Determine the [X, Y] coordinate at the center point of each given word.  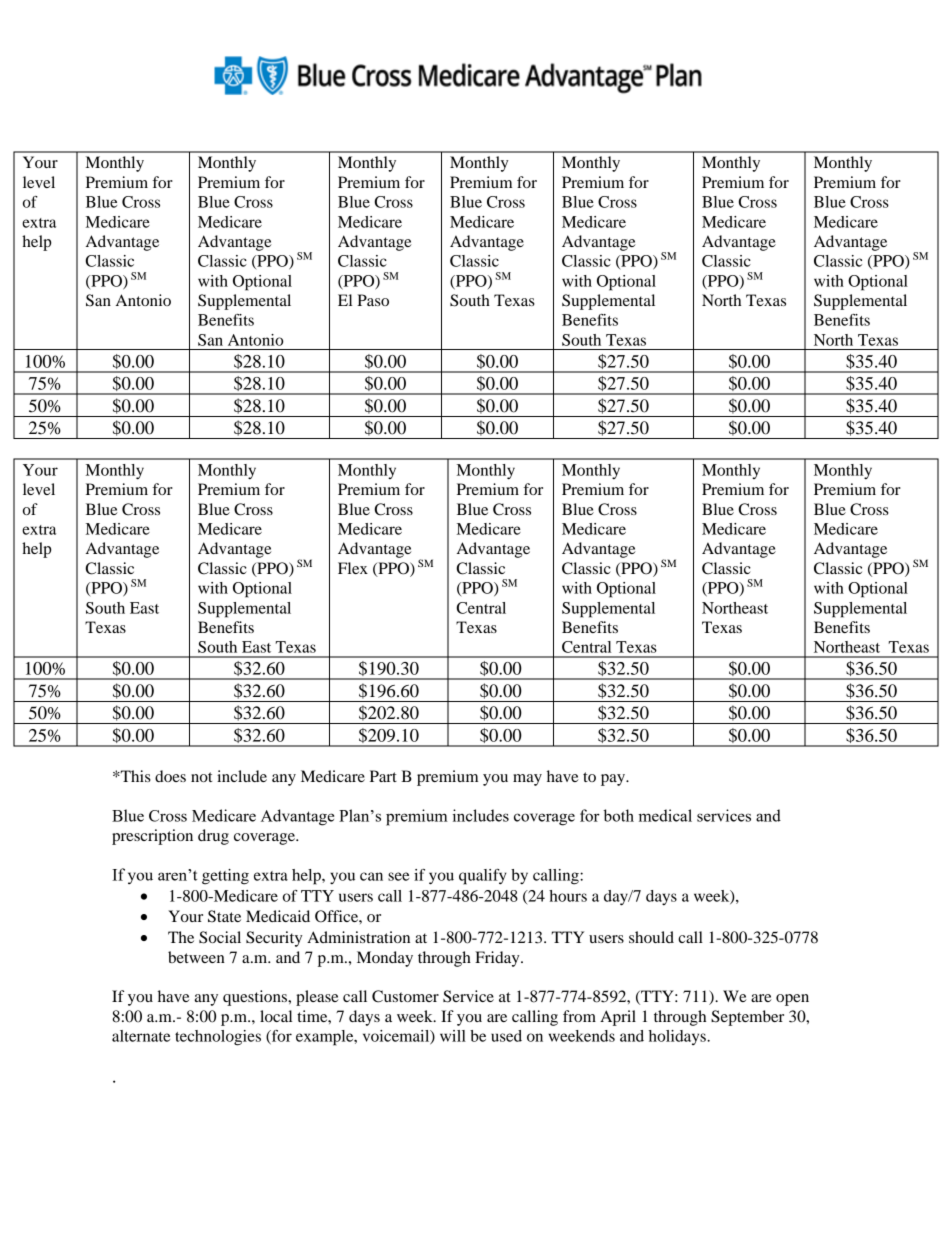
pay [614, 780]
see [398, 876]
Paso [373, 300]
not [201, 777]
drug [213, 837]
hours [568, 896]
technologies [218, 1038]
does [170, 776]
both [618, 815]
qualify [483, 877]
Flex [353, 568]
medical [665, 815]
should [651, 937]
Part [383, 776]
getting [225, 877]
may [527, 780]
